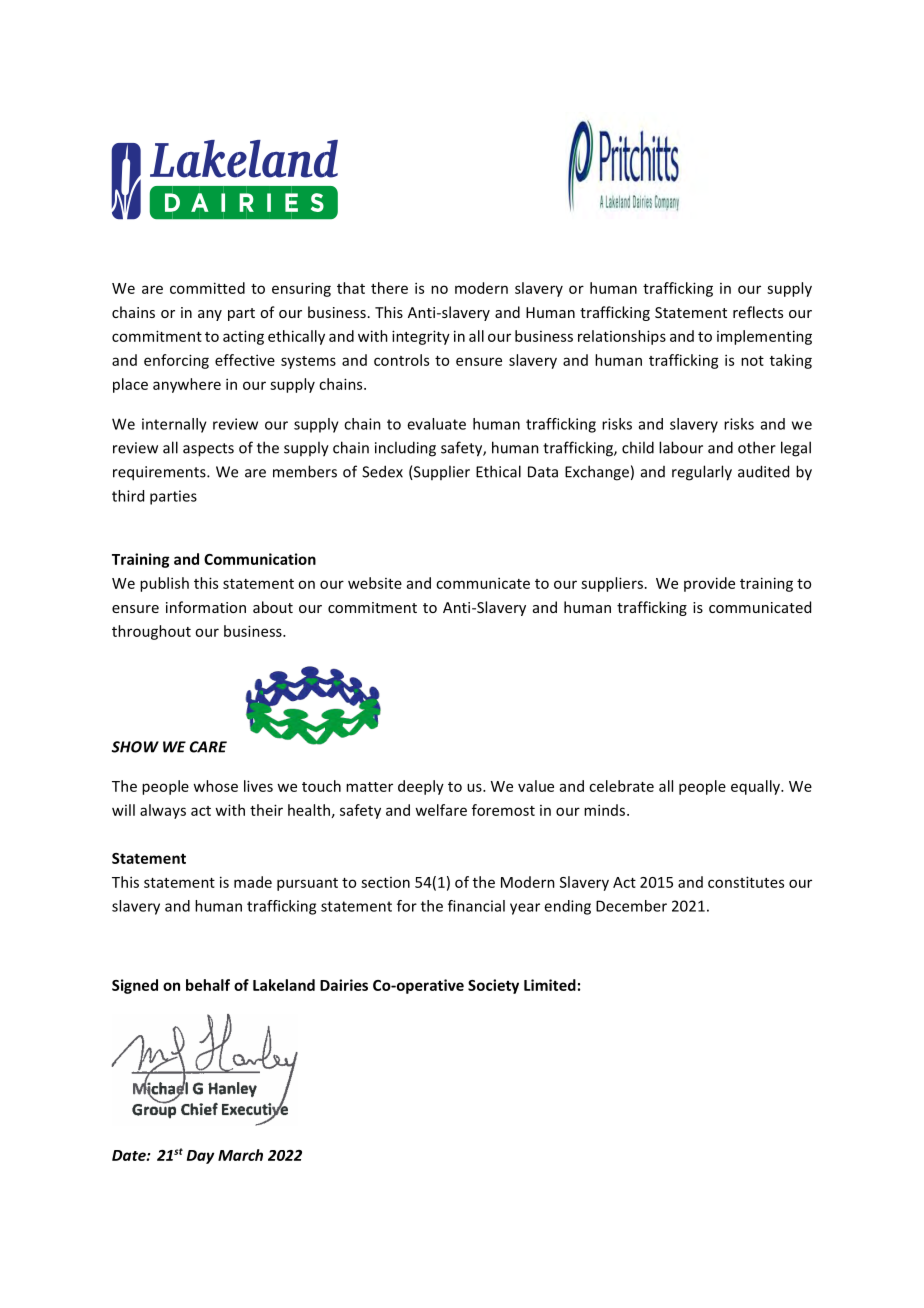 Image resolution: width=924 pixels, height=1308 pixels. Describe the element at coordinates (207, 288) in the screenshot. I see `committed` at that location.
